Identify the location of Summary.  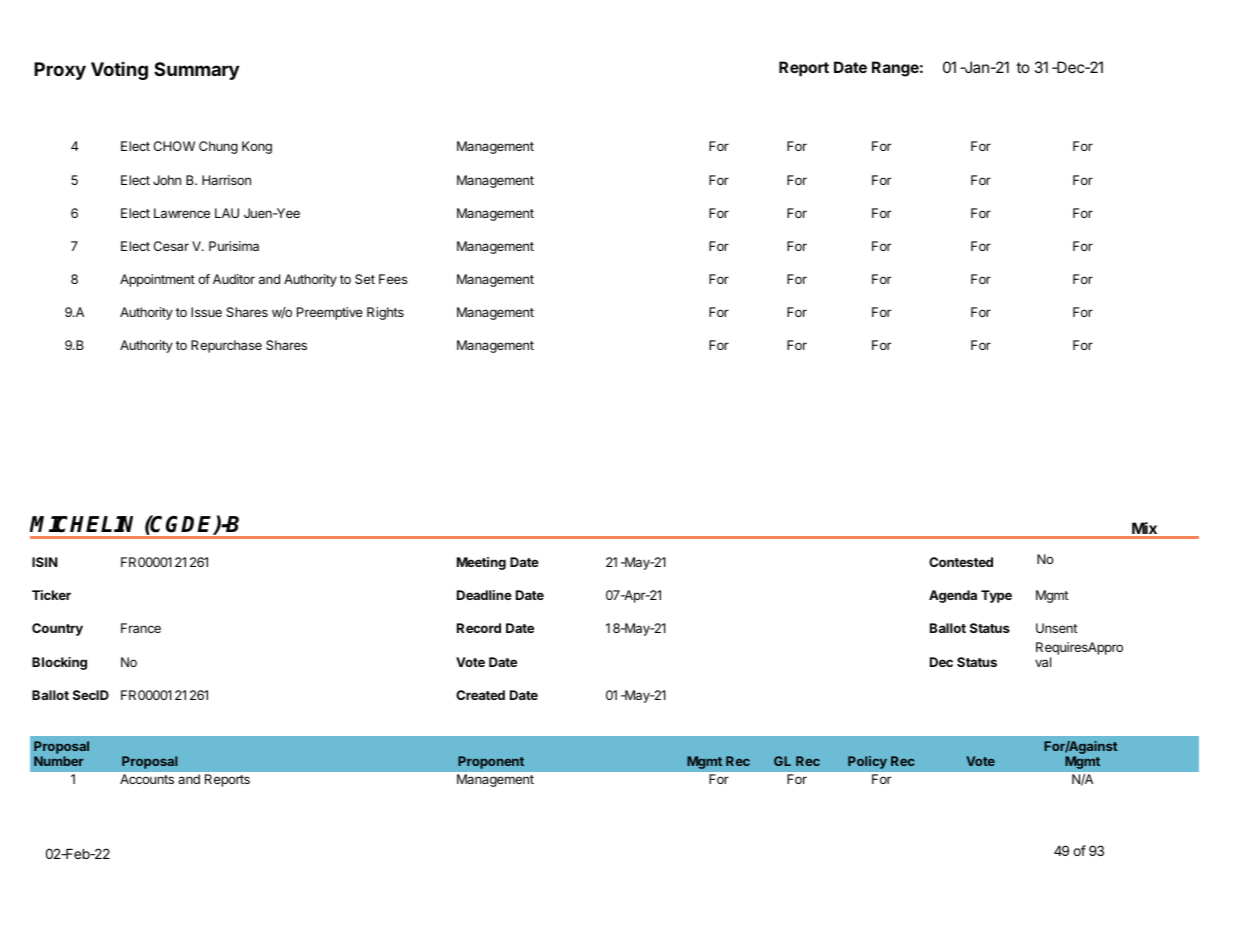
(196, 71).
